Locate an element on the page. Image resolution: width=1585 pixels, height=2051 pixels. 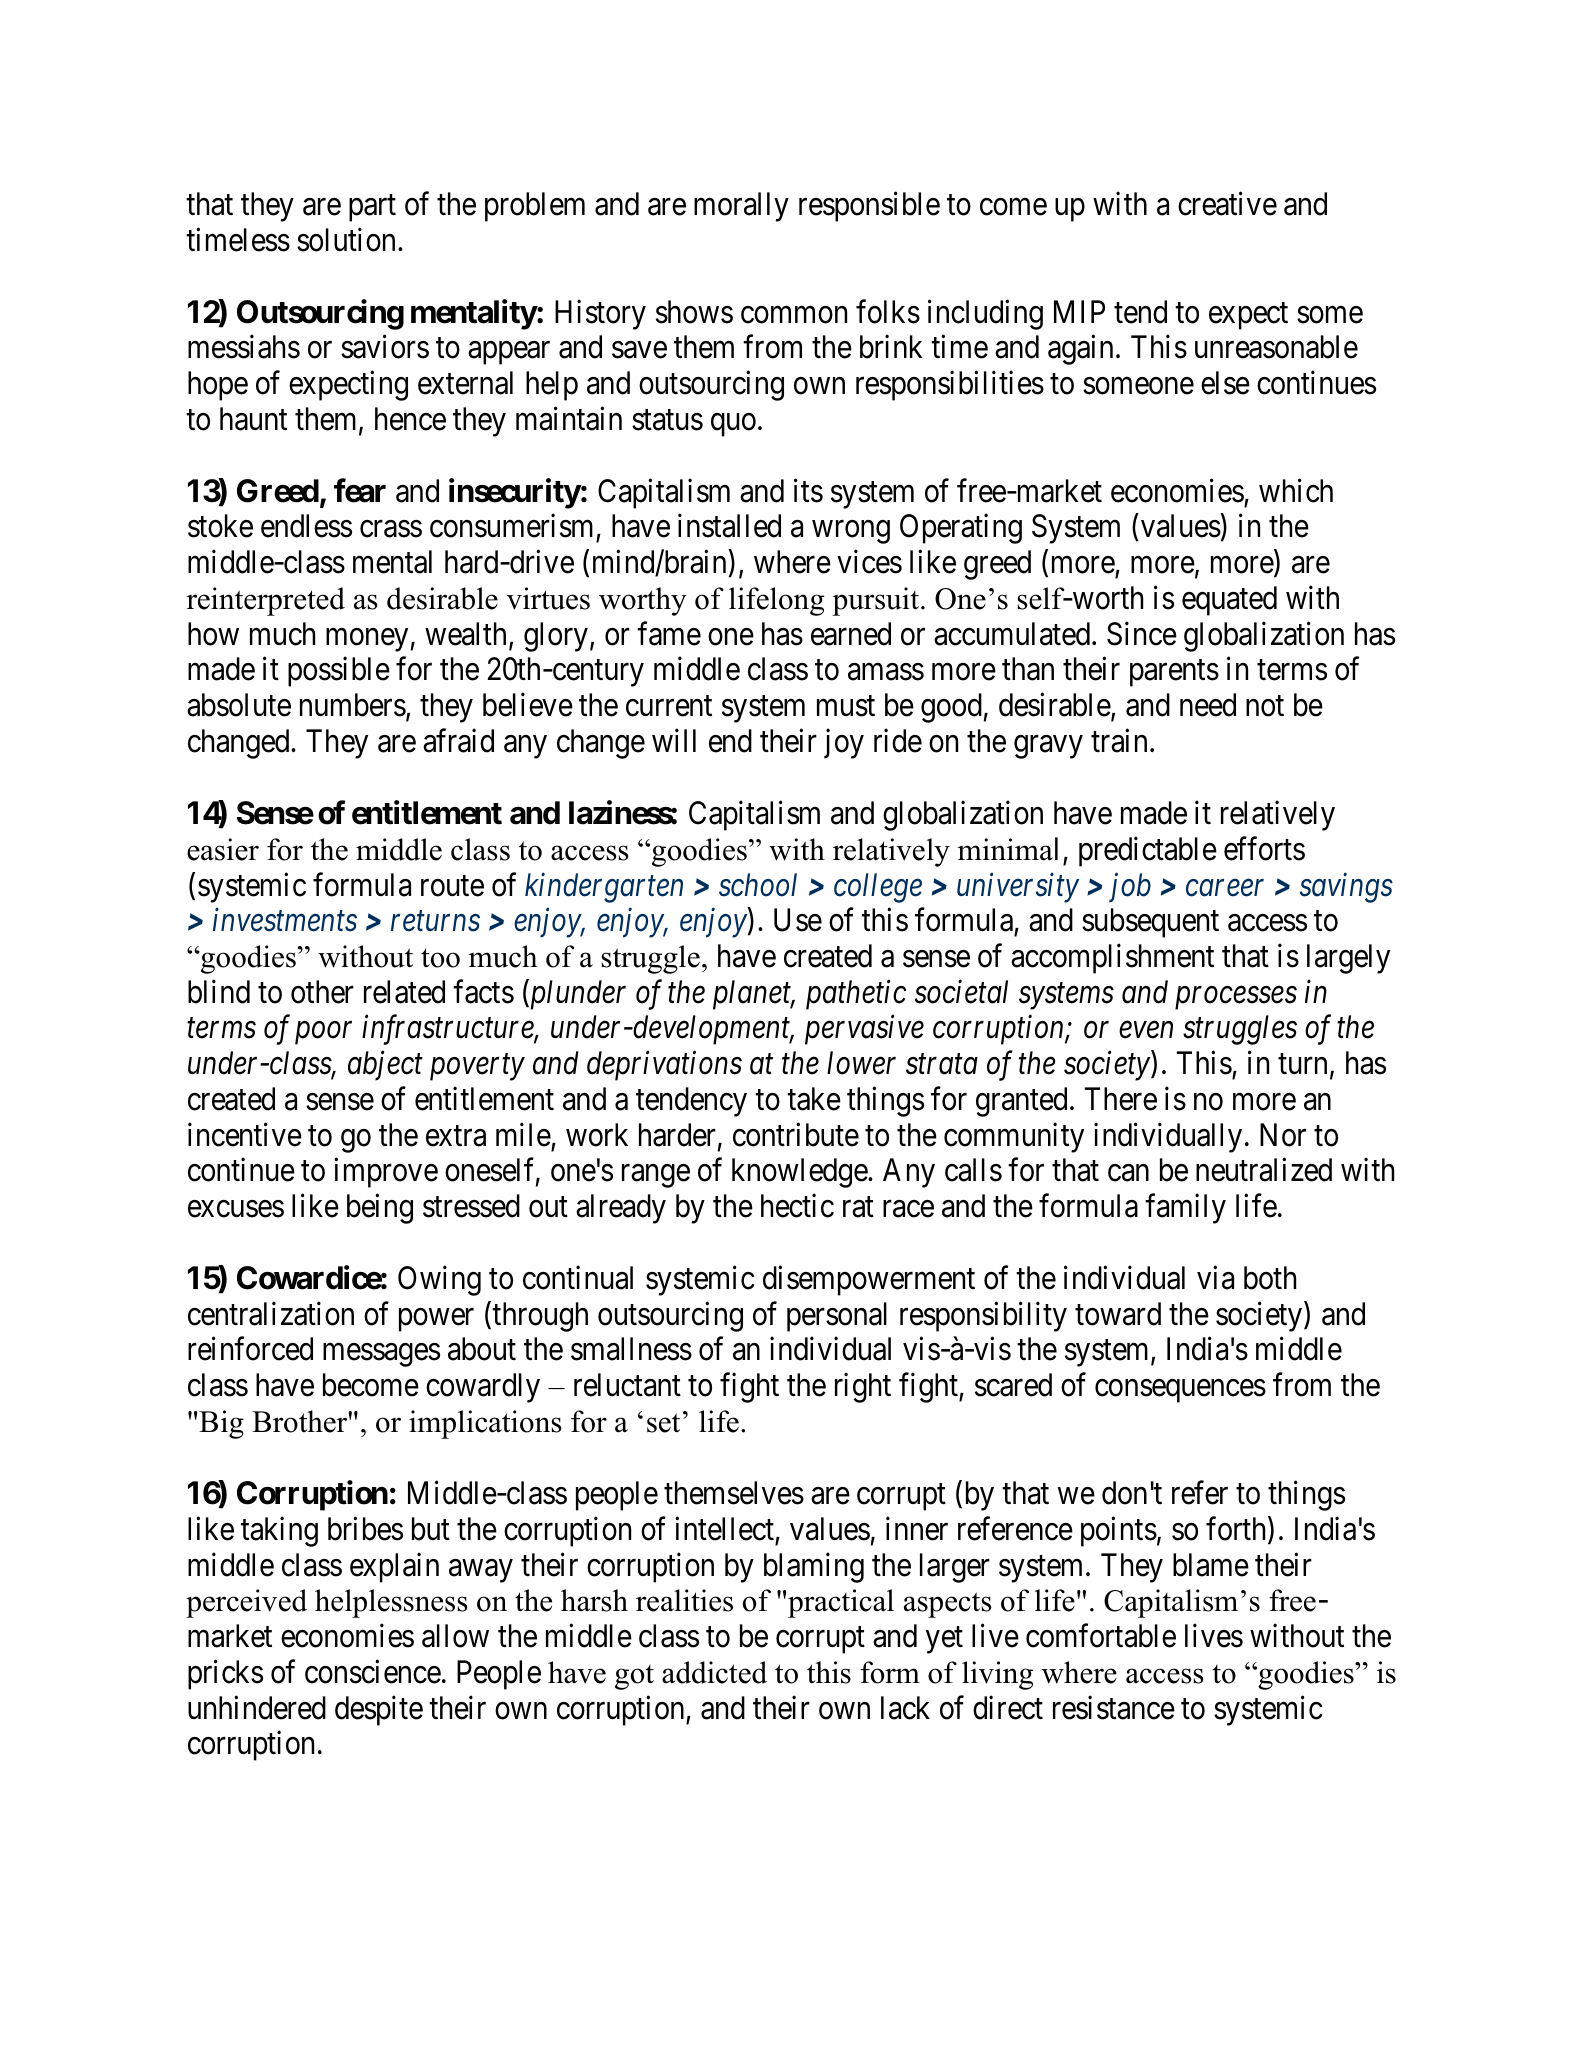
need is located at coordinates (1208, 705).
